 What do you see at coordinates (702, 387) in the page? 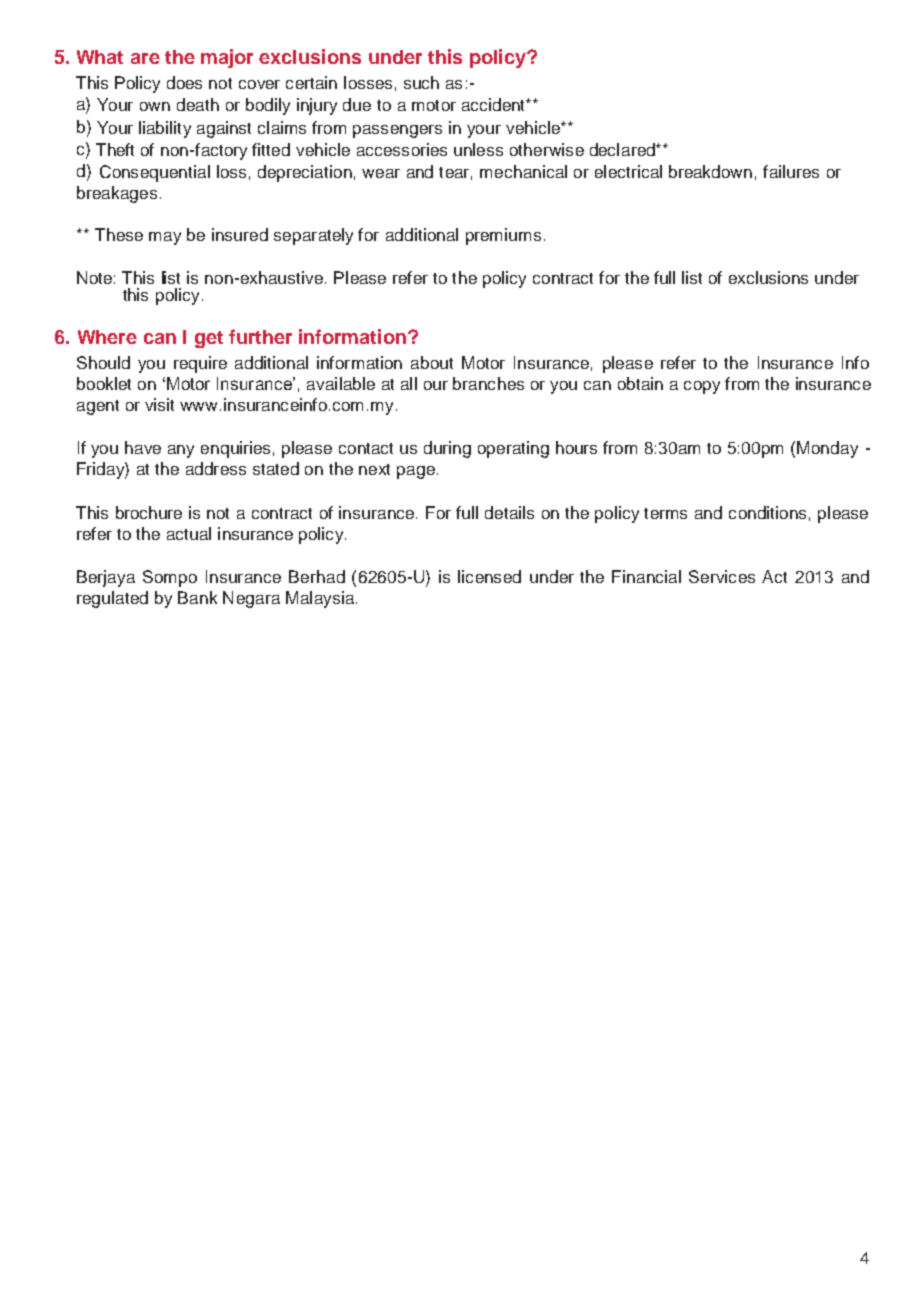
I see `copy` at bounding box center [702, 387].
